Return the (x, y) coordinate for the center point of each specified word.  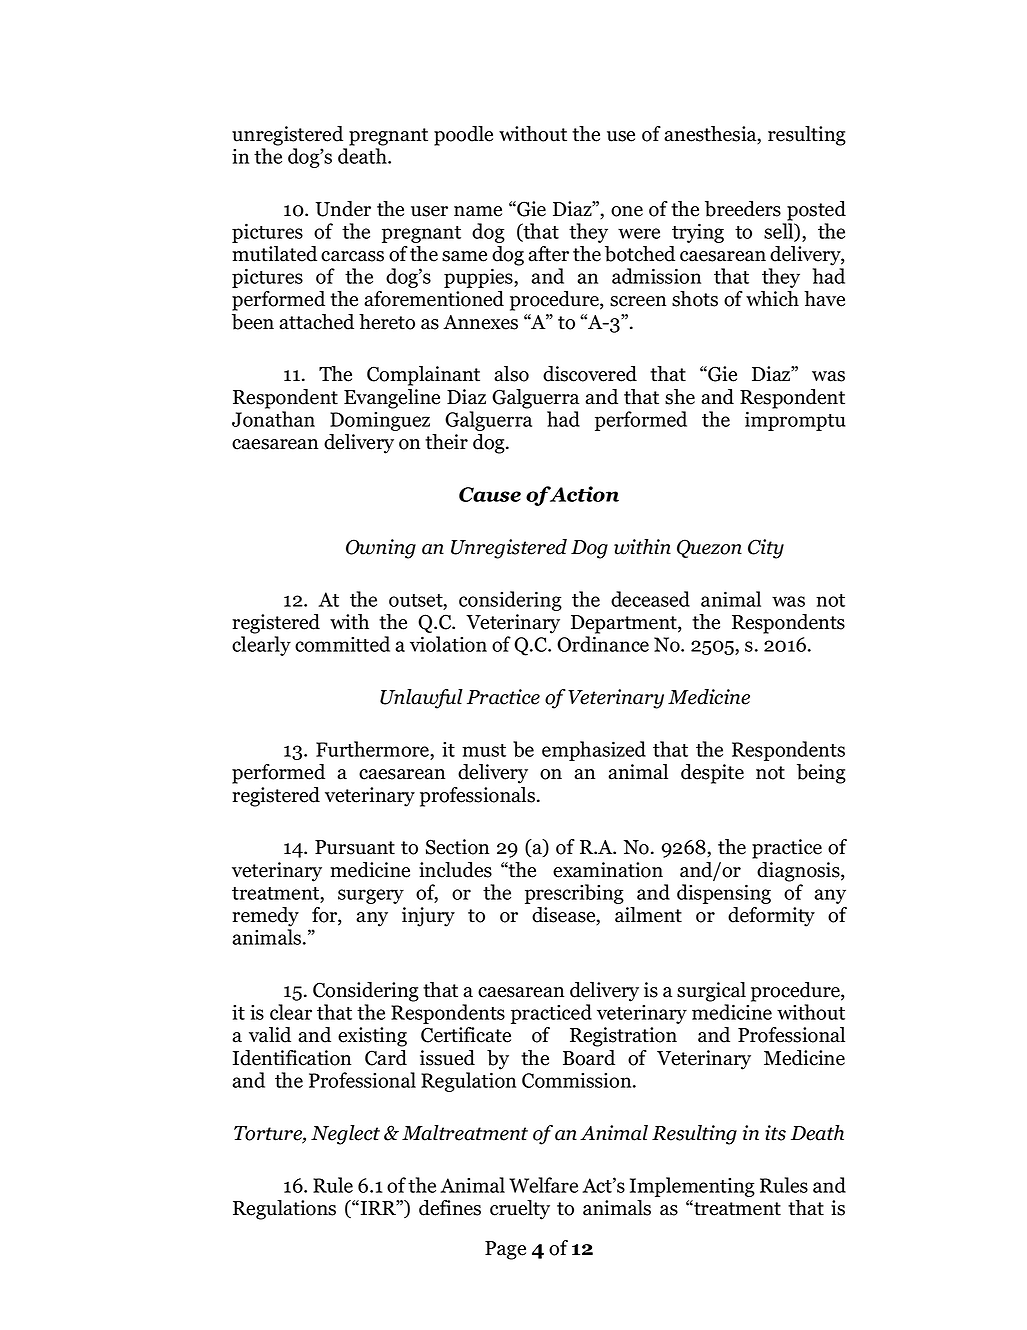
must (484, 750)
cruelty (520, 1210)
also (511, 374)
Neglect (345, 1135)
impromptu (795, 421)
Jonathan (273, 419)
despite (712, 774)
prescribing (574, 894)
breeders (743, 209)
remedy (265, 917)
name (478, 211)
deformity (771, 917)
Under (343, 209)
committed (342, 644)
